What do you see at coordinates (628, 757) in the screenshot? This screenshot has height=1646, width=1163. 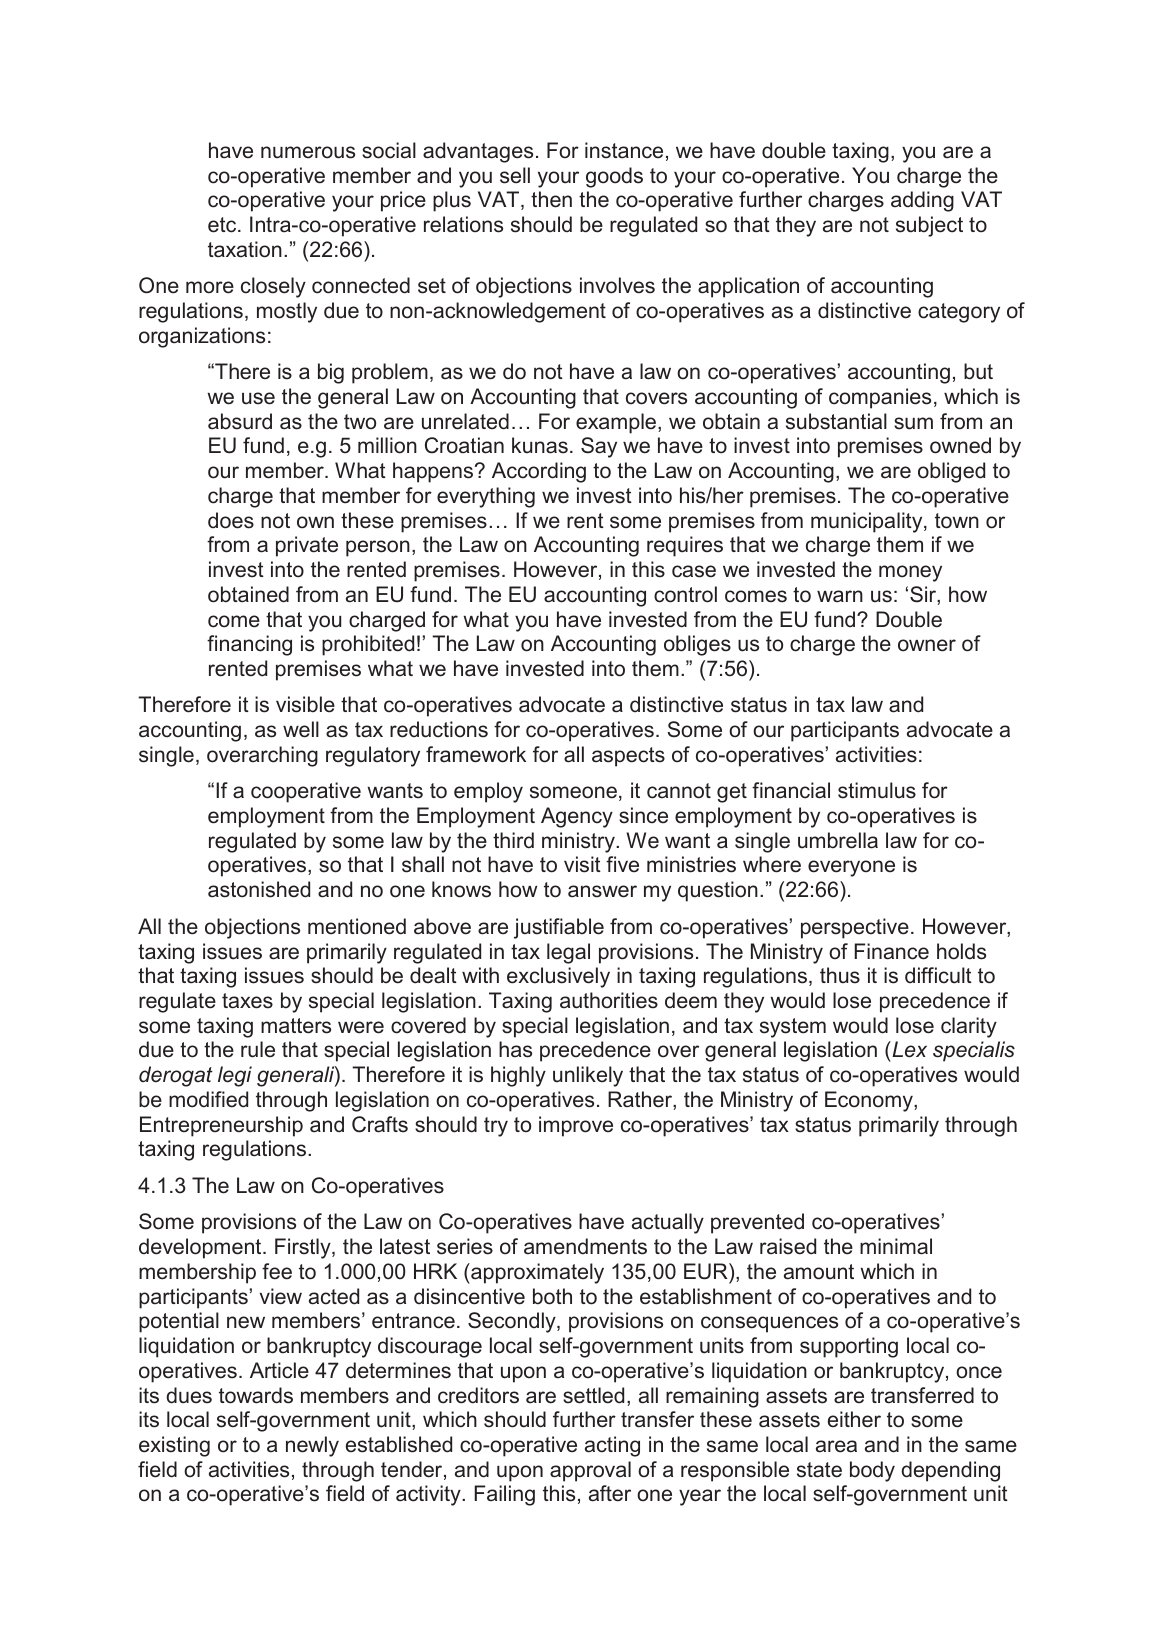 I see `aspects` at bounding box center [628, 757].
